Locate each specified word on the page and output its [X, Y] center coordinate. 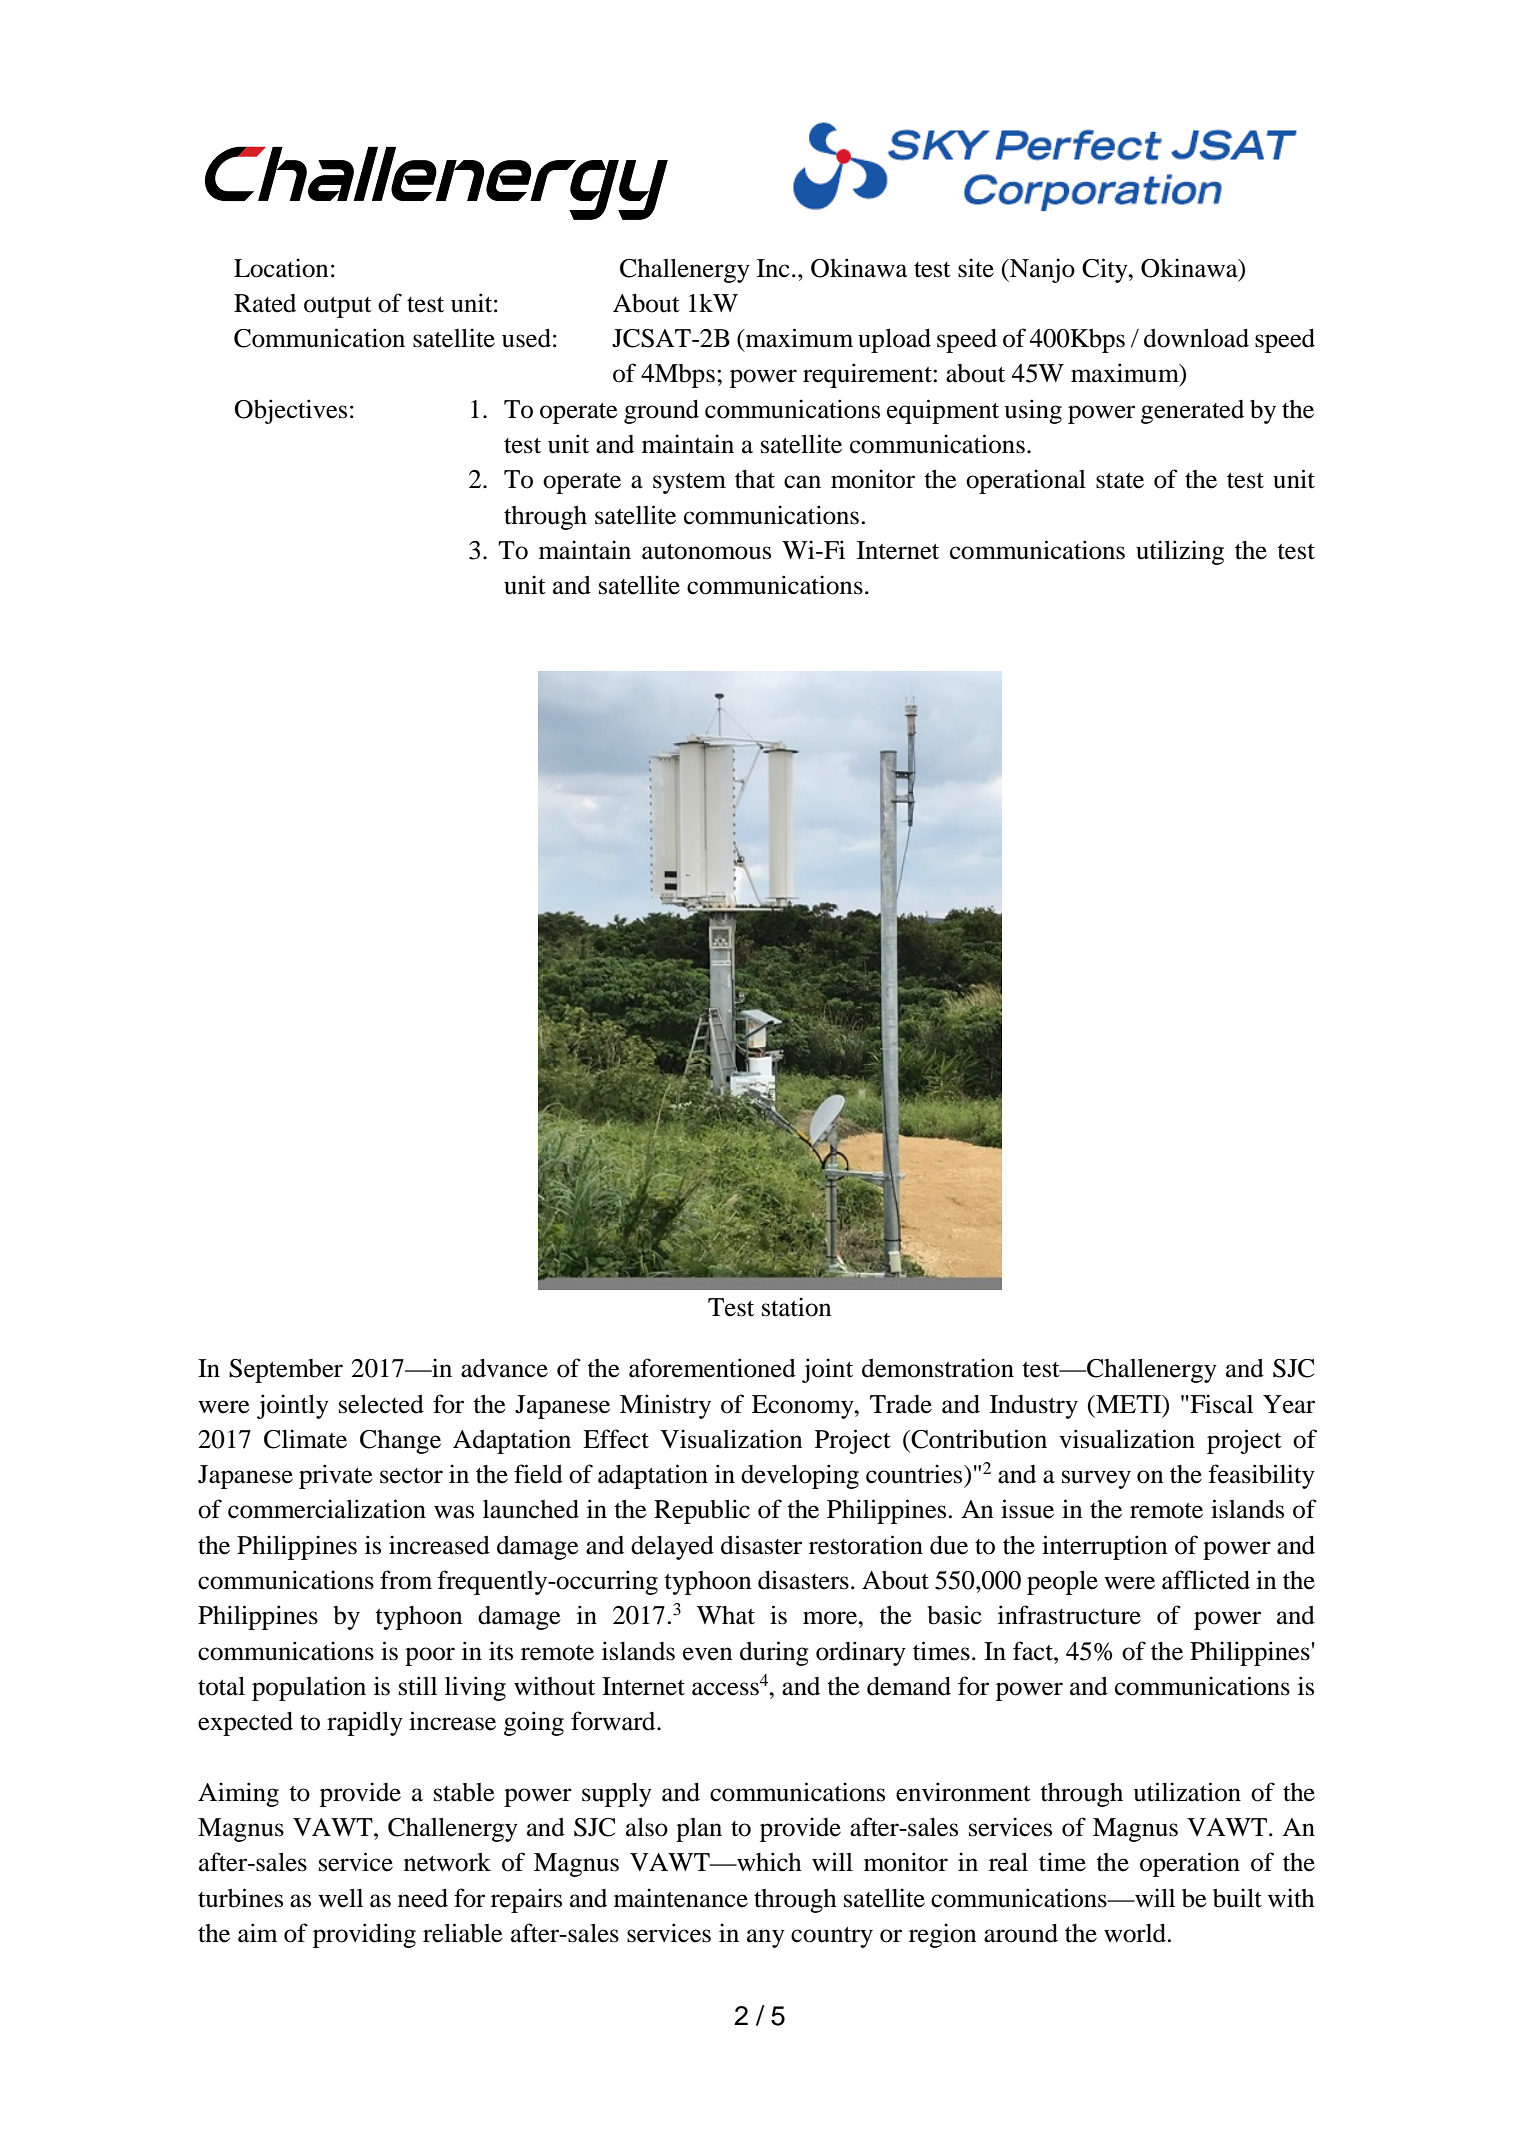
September [286, 1371]
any [766, 1938]
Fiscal [1220, 1404]
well [340, 1898]
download [1196, 338]
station [796, 1307]
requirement [868, 375]
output [338, 307]
